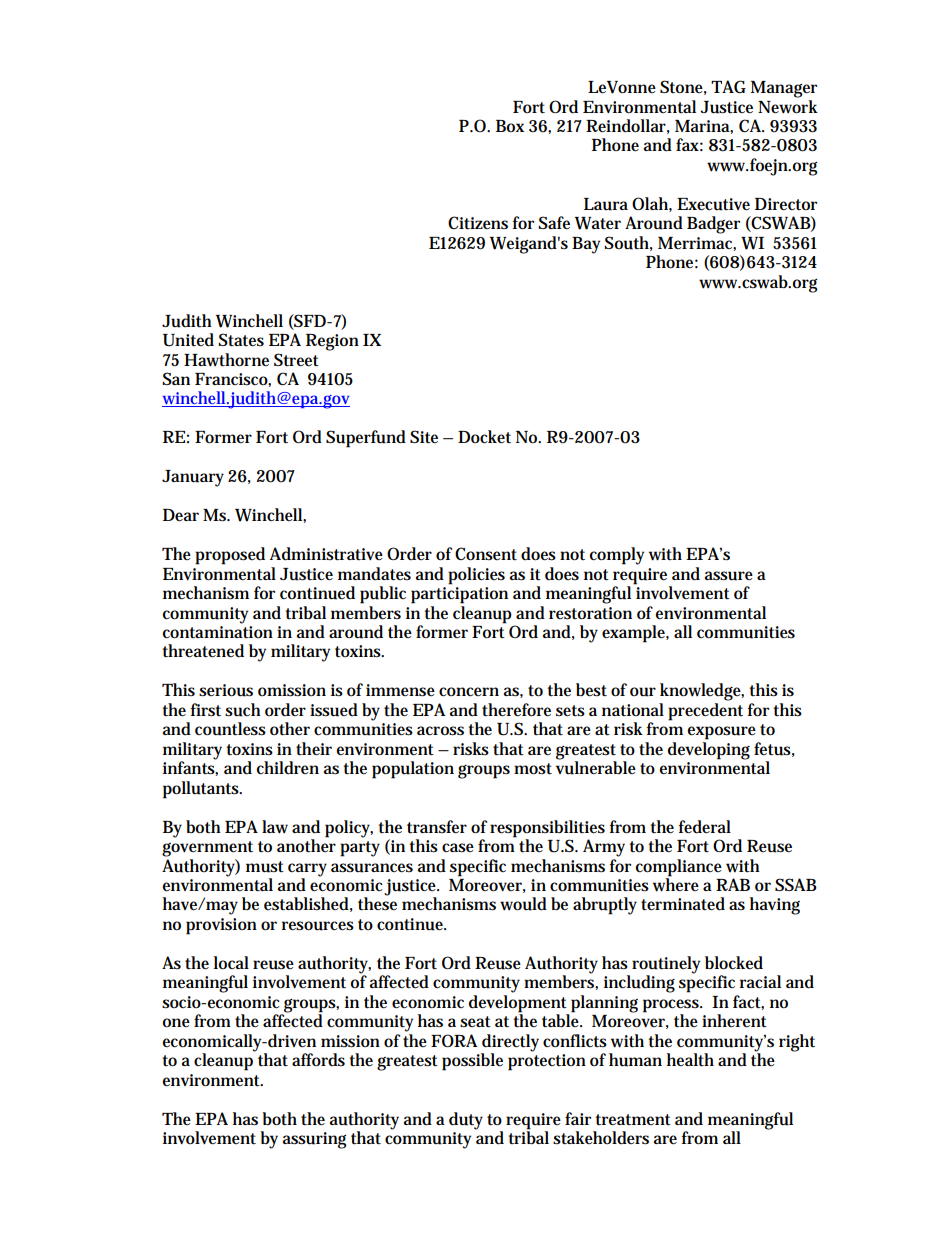 The width and height of the document is (952, 1233). I want to click on contamination, so click(218, 632).
